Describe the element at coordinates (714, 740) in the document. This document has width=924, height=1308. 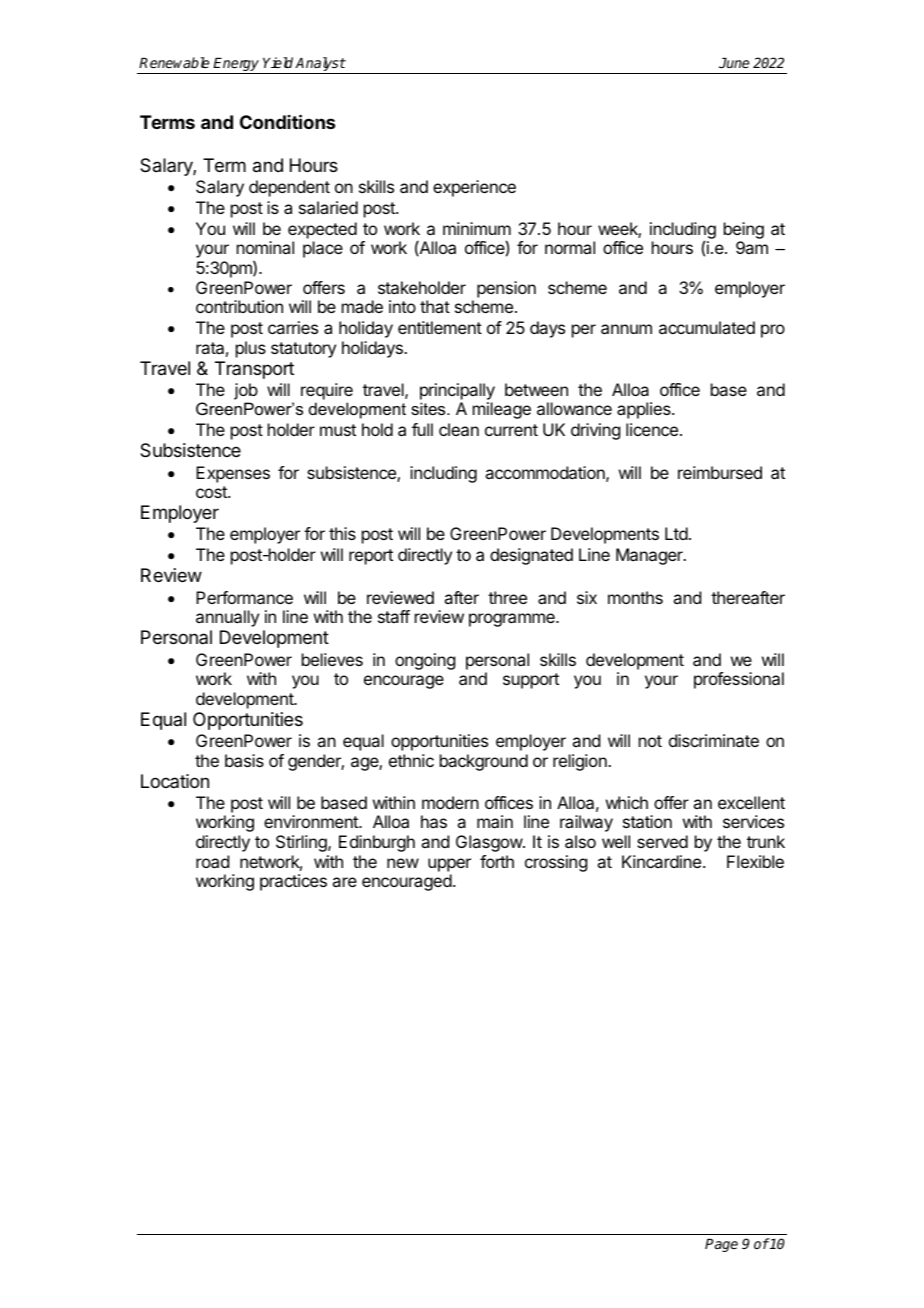
I see `discriminate` at that location.
